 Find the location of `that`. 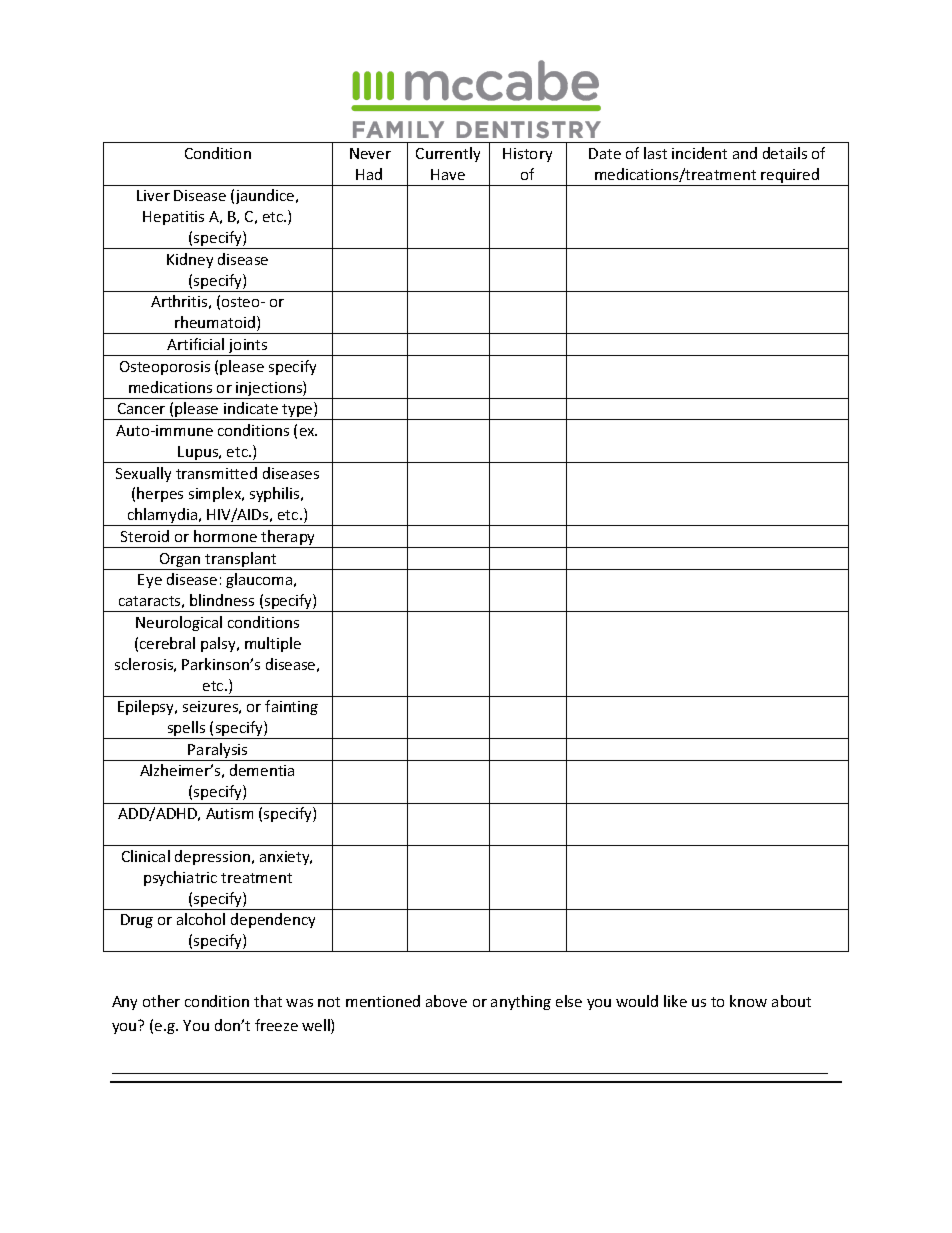

that is located at coordinates (268, 1001).
